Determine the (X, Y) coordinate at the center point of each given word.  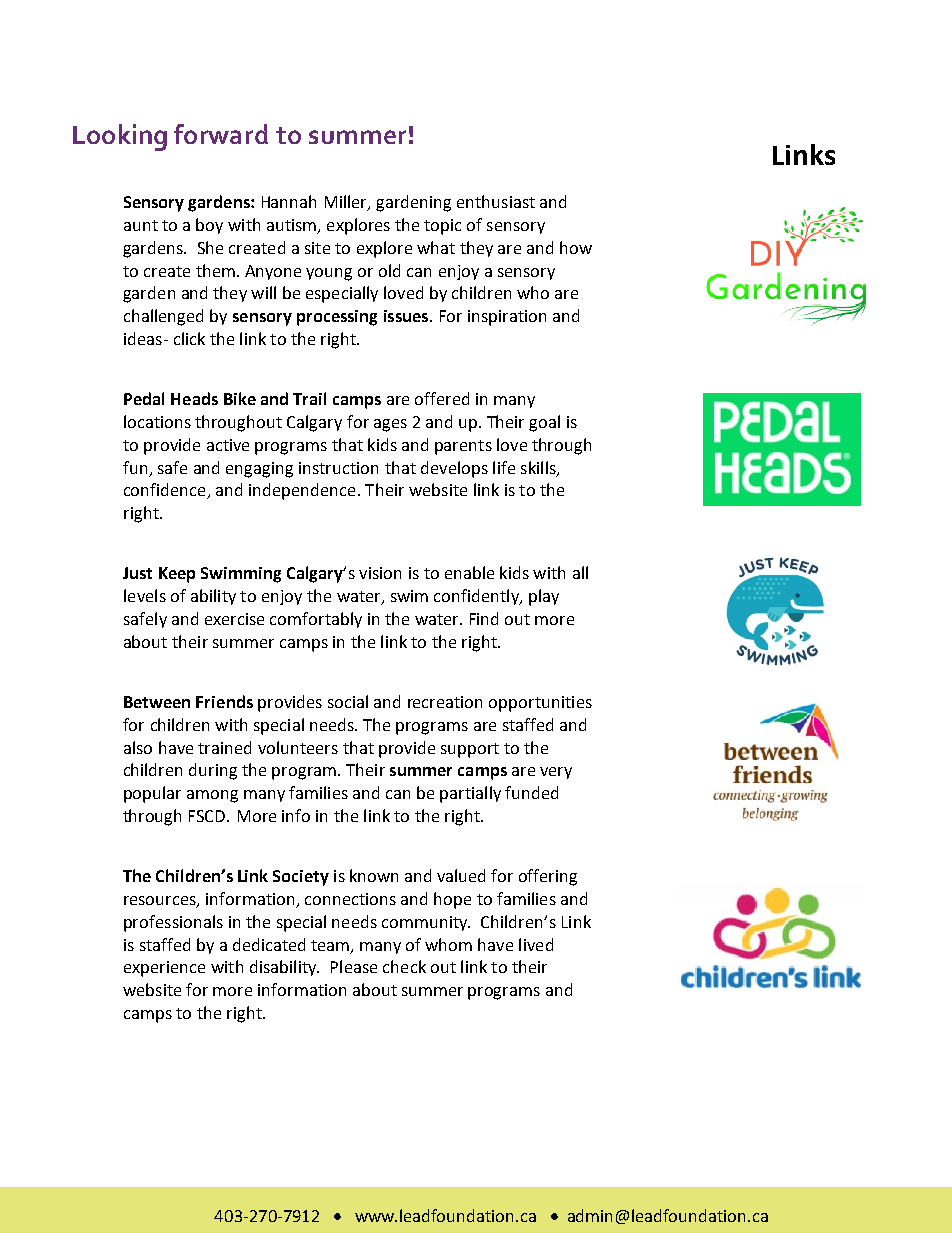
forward (221, 134)
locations (157, 421)
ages (390, 425)
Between (157, 702)
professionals (173, 923)
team (331, 946)
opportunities (540, 704)
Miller (347, 203)
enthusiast (496, 201)
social (348, 701)
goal (544, 423)
